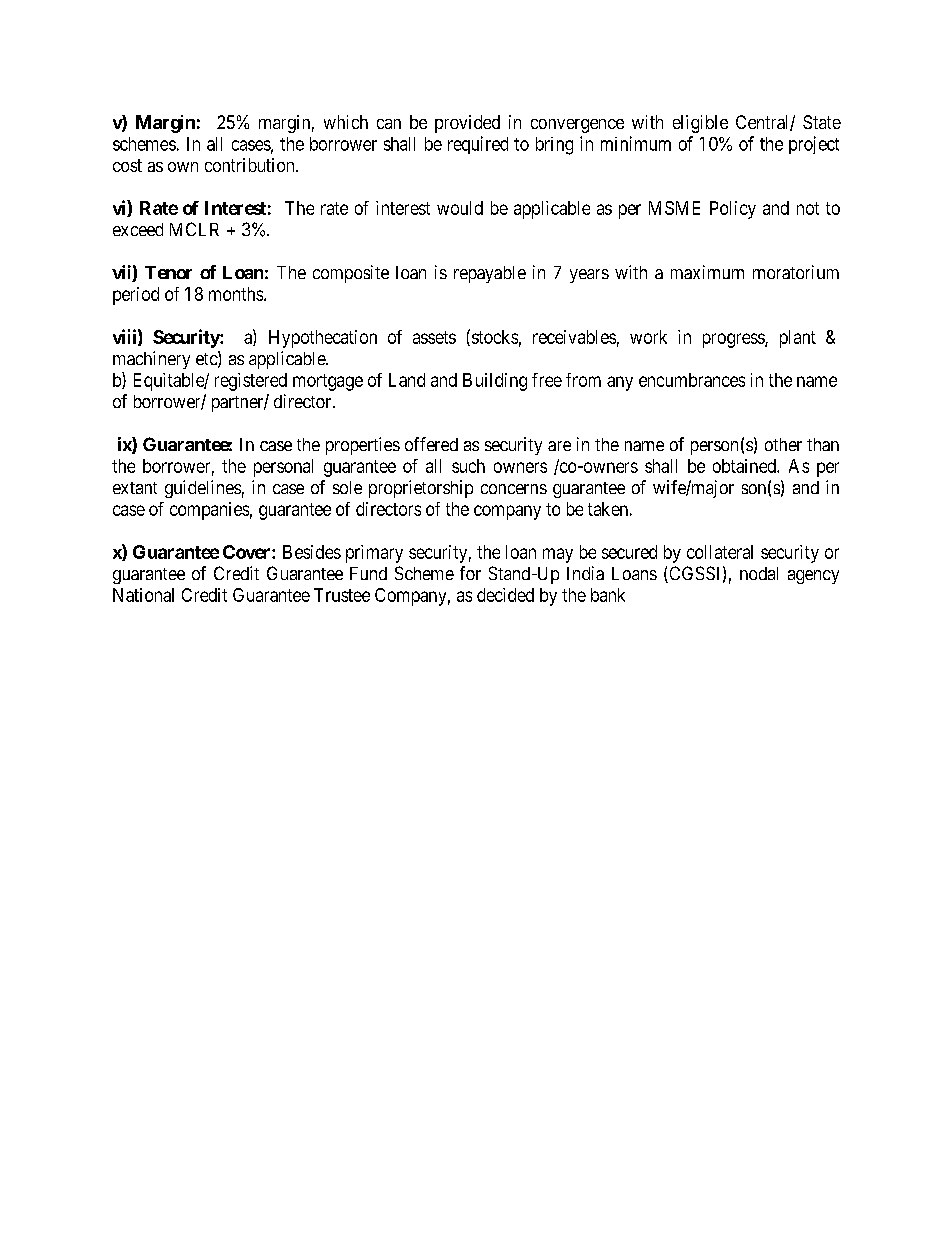  I want to click on Building, so click(495, 382).
